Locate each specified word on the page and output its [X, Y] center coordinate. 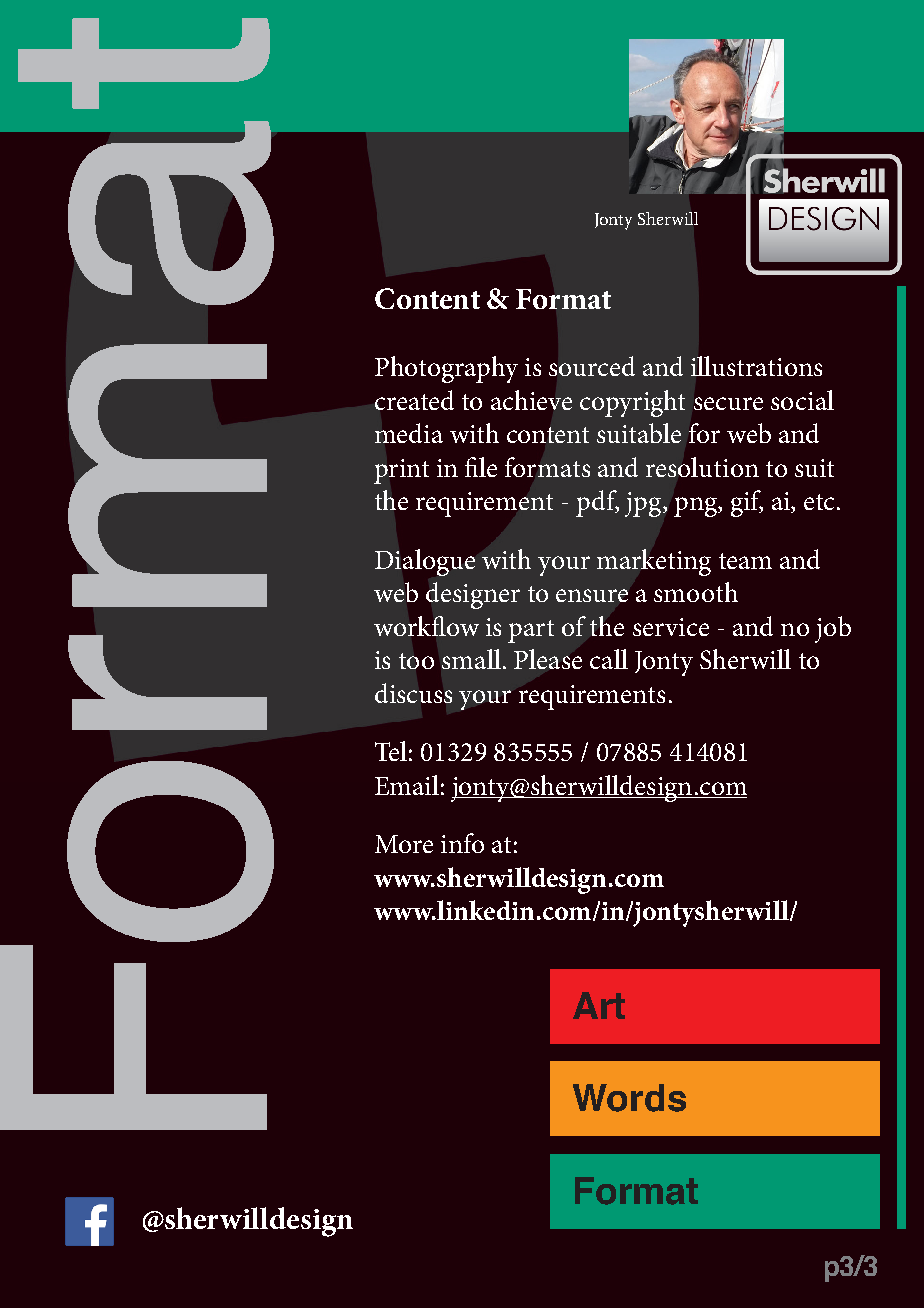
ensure [592, 595]
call [609, 659]
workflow [426, 626]
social [802, 400]
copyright [632, 403]
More [404, 844]
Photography [446, 369]
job [833, 629]
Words [629, 1098]
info [462, 843]
